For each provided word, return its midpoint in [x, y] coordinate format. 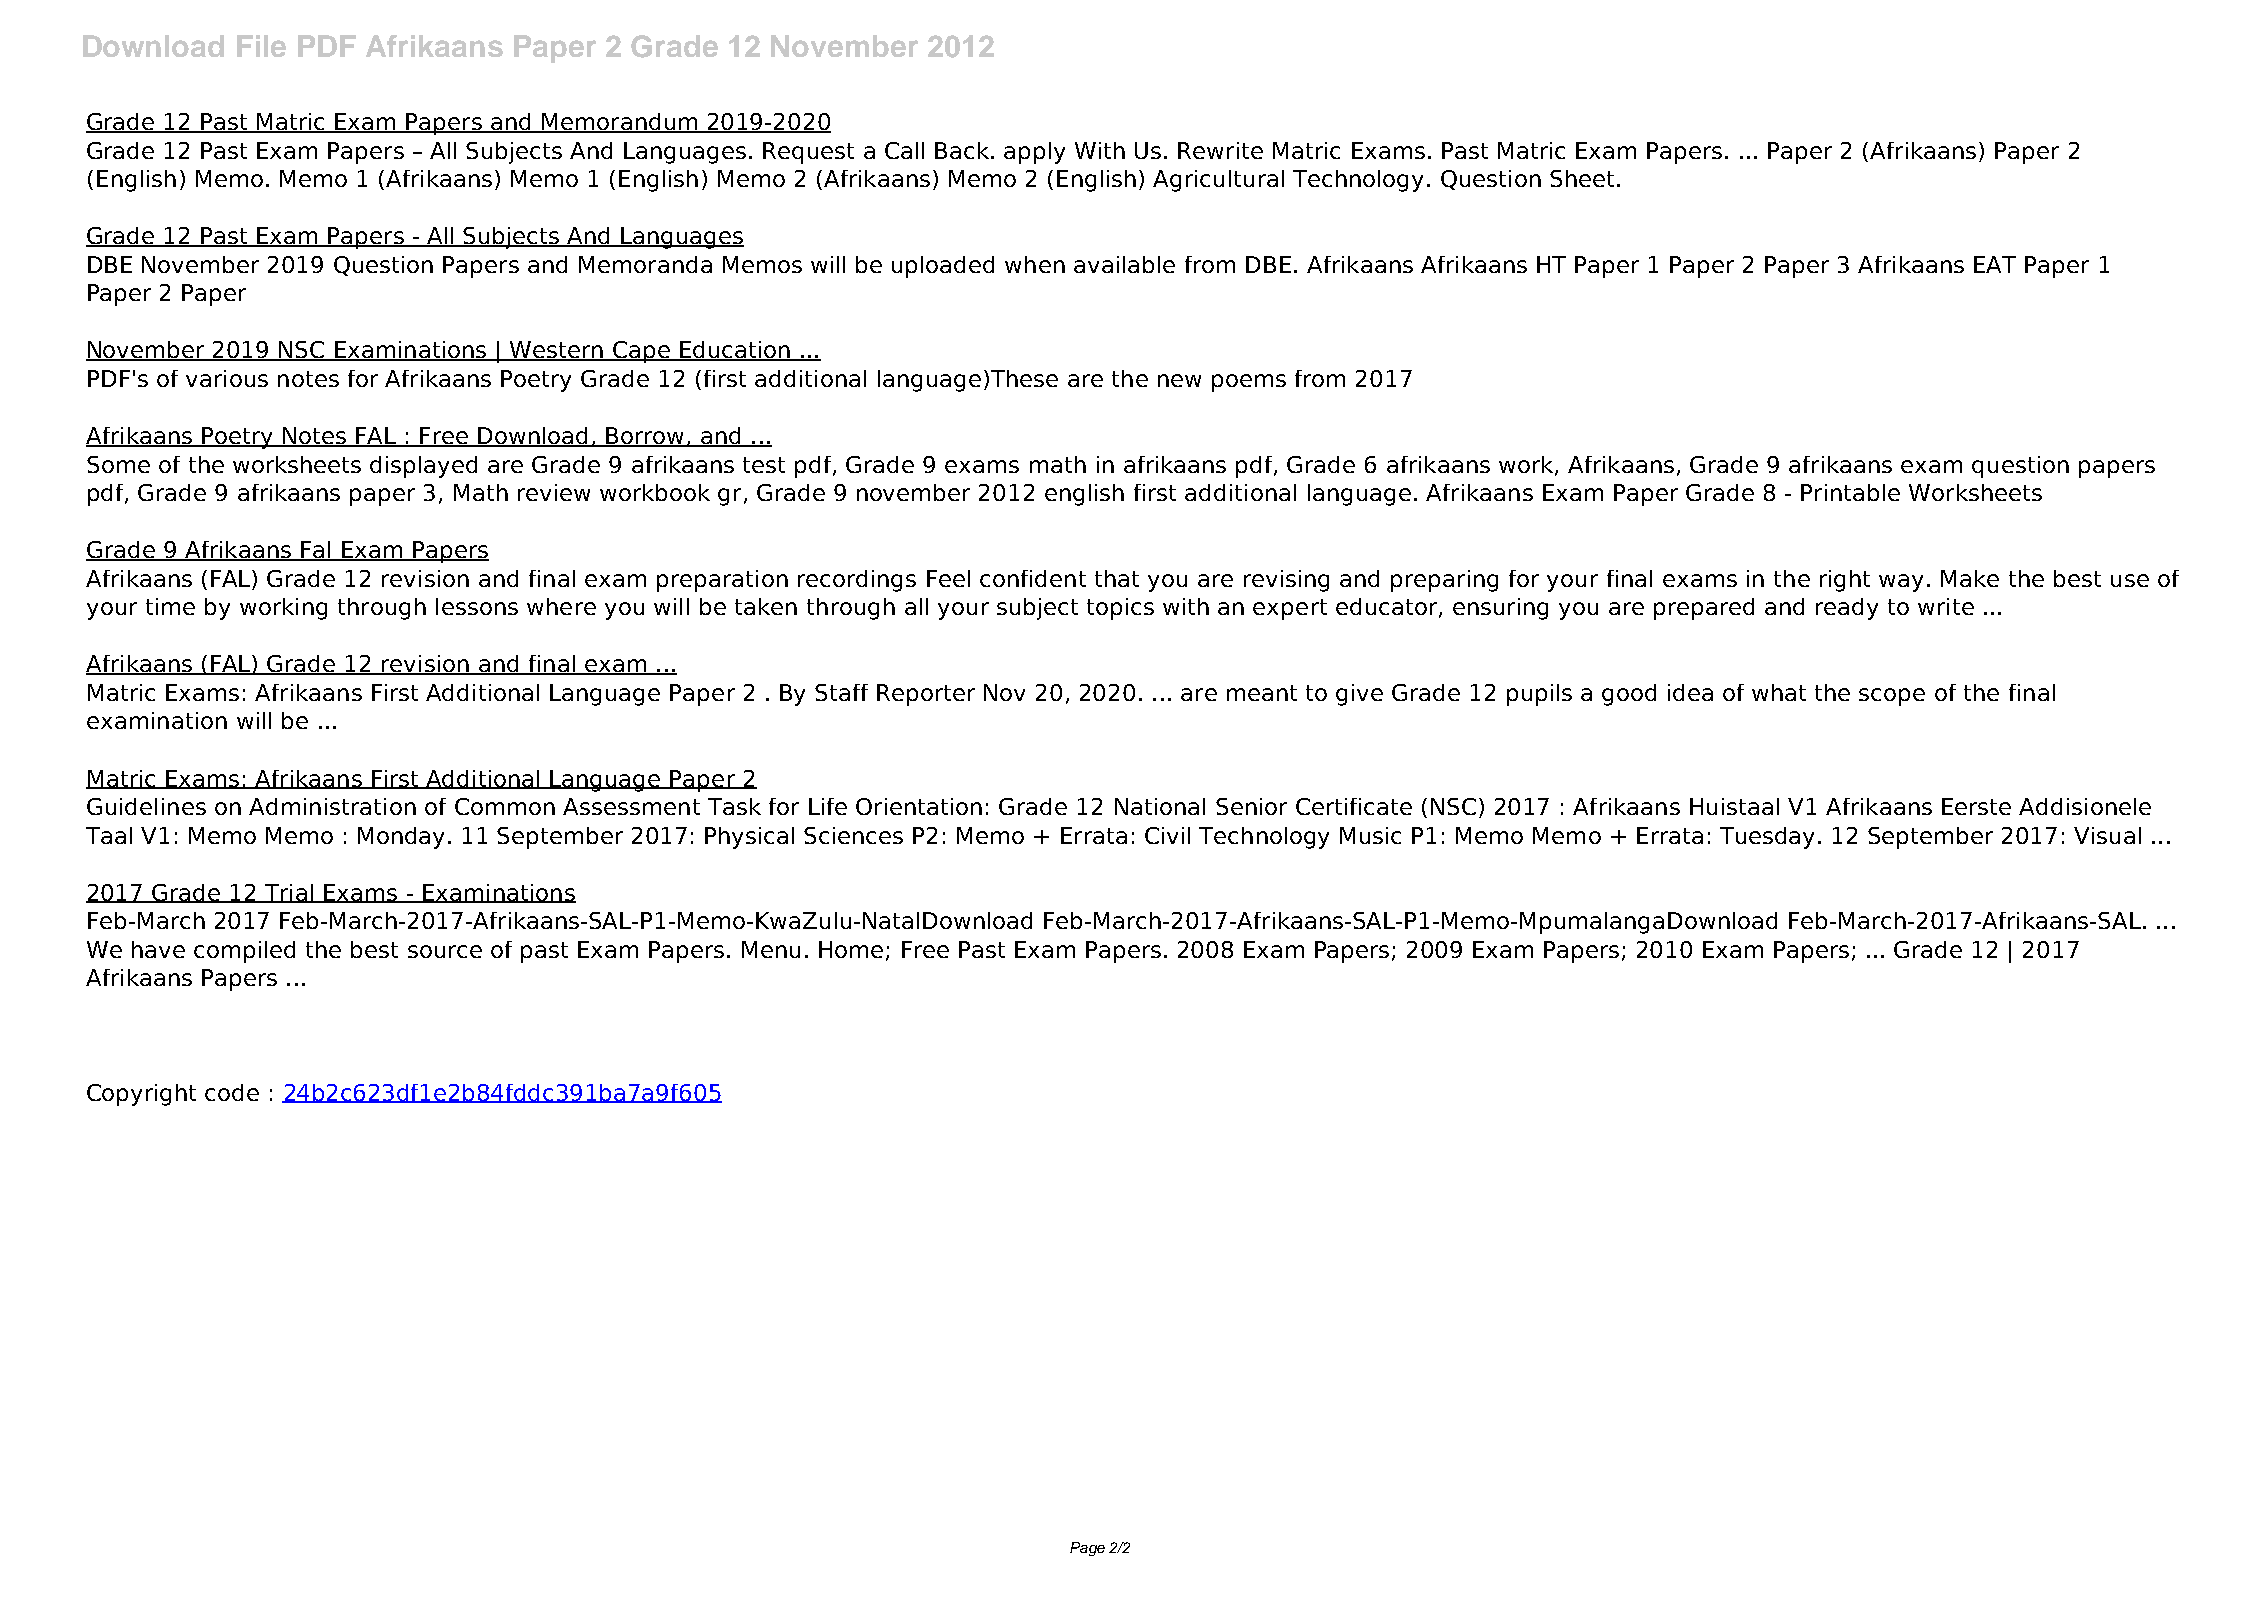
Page [1087, 1549]
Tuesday [1769, 838]
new [1179, 380]
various [227, 378]
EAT [1995, 264]
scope [1892, 697]
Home [851, 949]
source [445, 951]
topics [1120, 609]
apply [1034, 153]
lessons [477, 606]
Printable [1850, 492]
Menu [771, 949]
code [232, 1092]
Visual [2107, 835]
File [261, 46]
